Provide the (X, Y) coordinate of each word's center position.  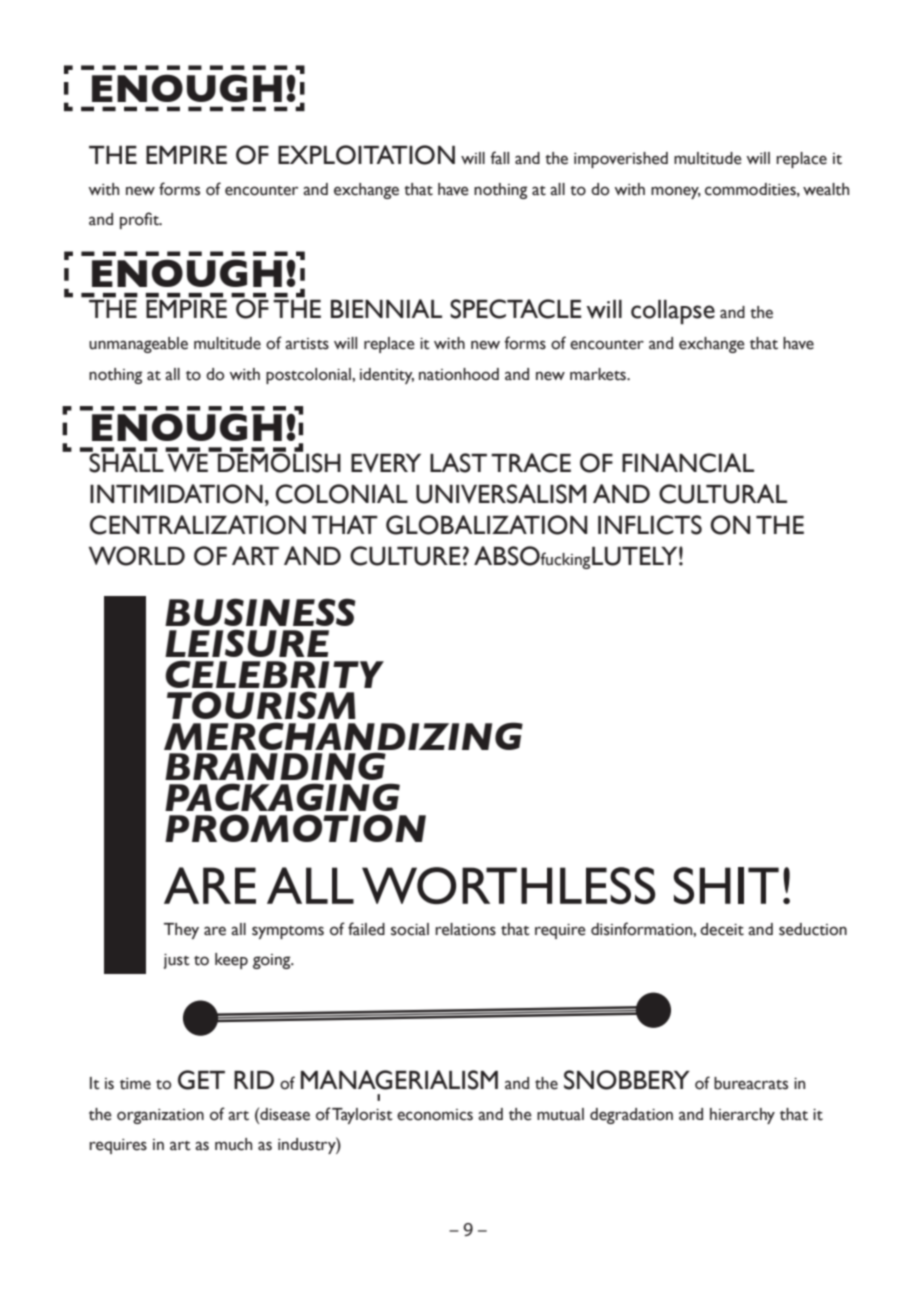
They (181, 931)
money (676, 192)
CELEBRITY (274, 674)
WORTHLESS (508, 885)
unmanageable (138, 345)
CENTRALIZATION (198, 525)
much (233, 1144)
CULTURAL (723, 494)
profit (140, 220)
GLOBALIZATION (487, 525)
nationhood (459, 374)
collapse (673, 312)
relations (465, 929)
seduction (813, 929)
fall (499, 158)
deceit (722, 929)
